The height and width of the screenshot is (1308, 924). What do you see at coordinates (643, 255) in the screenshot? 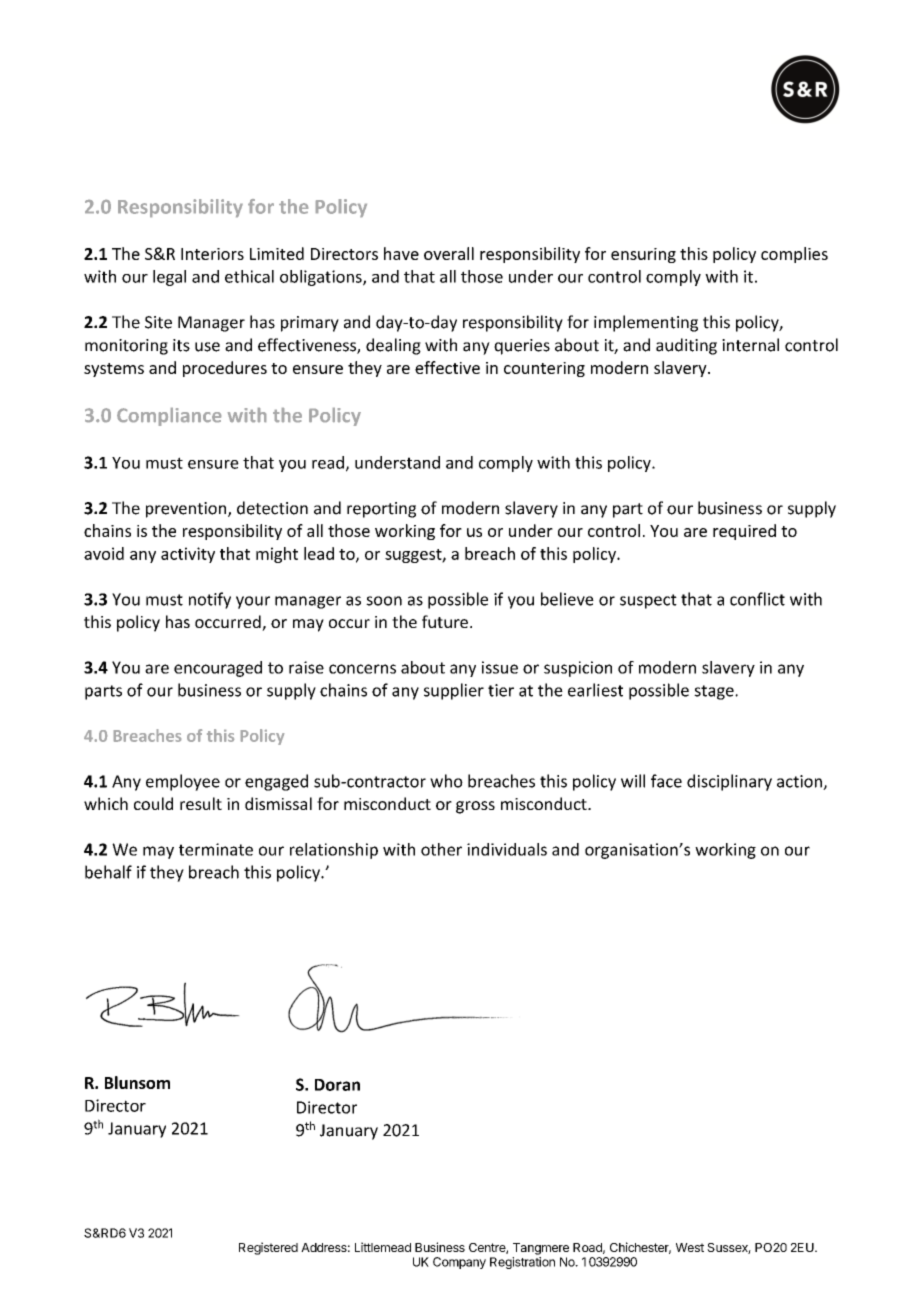
I see `ensuring` at bounding box center [643, 255].
